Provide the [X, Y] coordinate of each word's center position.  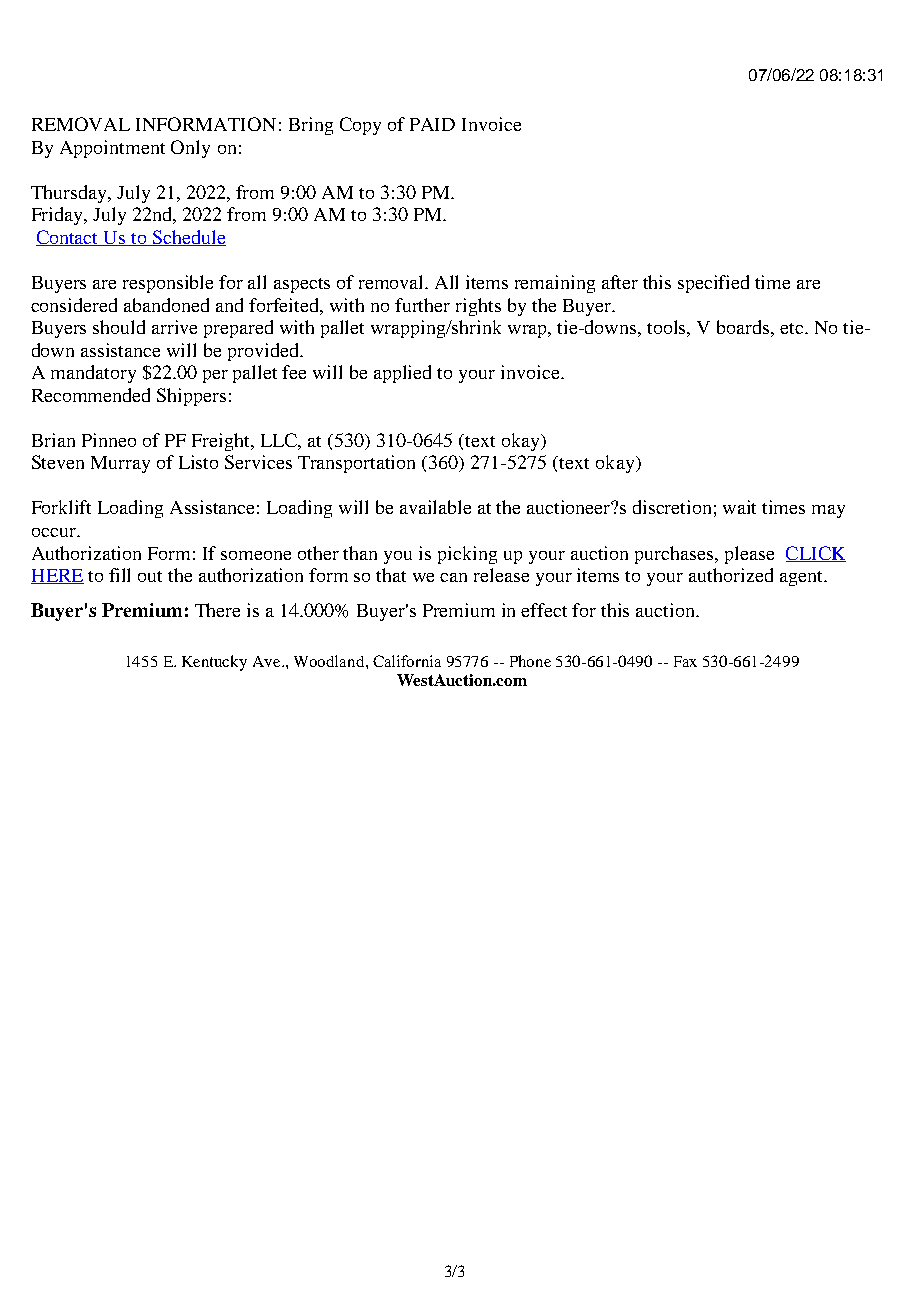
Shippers [191, 397]
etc [793, 328]
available [435, 507]
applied [402, 374]
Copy [360, 126]
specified [713, 284]
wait [739, 507]
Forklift [61, 507]
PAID [432, 124]
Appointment [112, 149]
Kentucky [214, 663]
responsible [168, 284]
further [422, 305]
